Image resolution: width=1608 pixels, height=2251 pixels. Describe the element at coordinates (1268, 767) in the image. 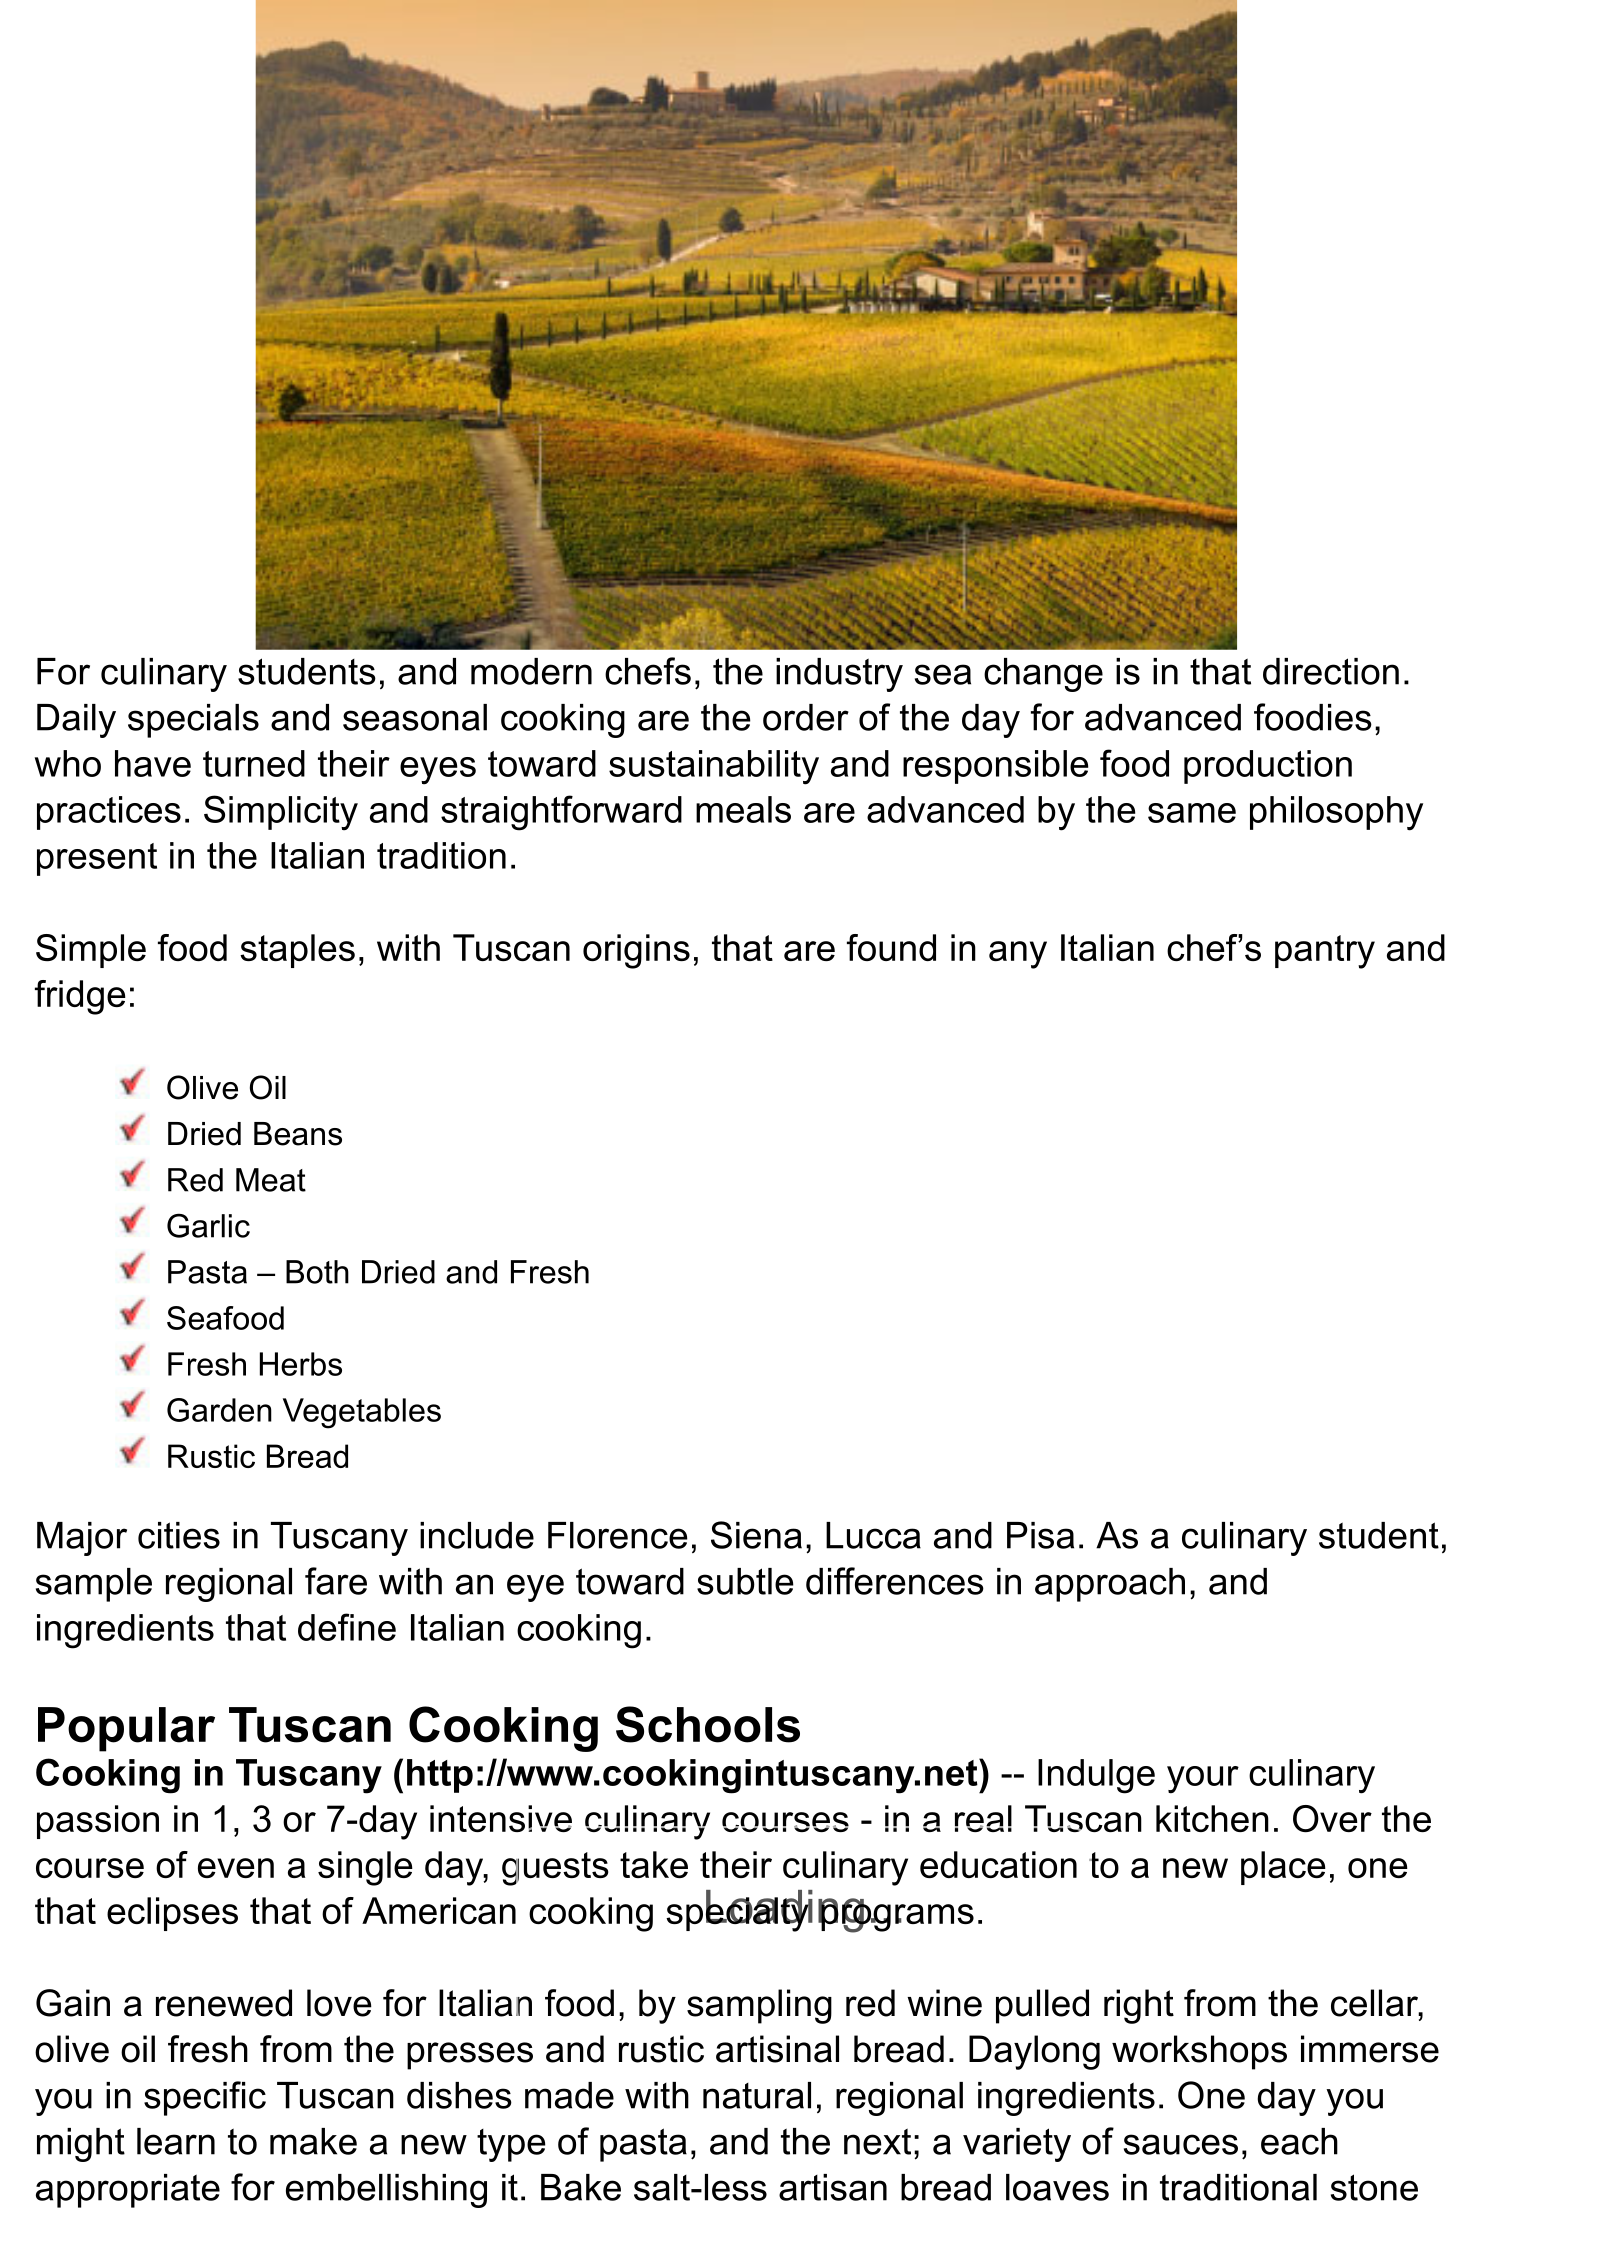

I see `production` at that location.
